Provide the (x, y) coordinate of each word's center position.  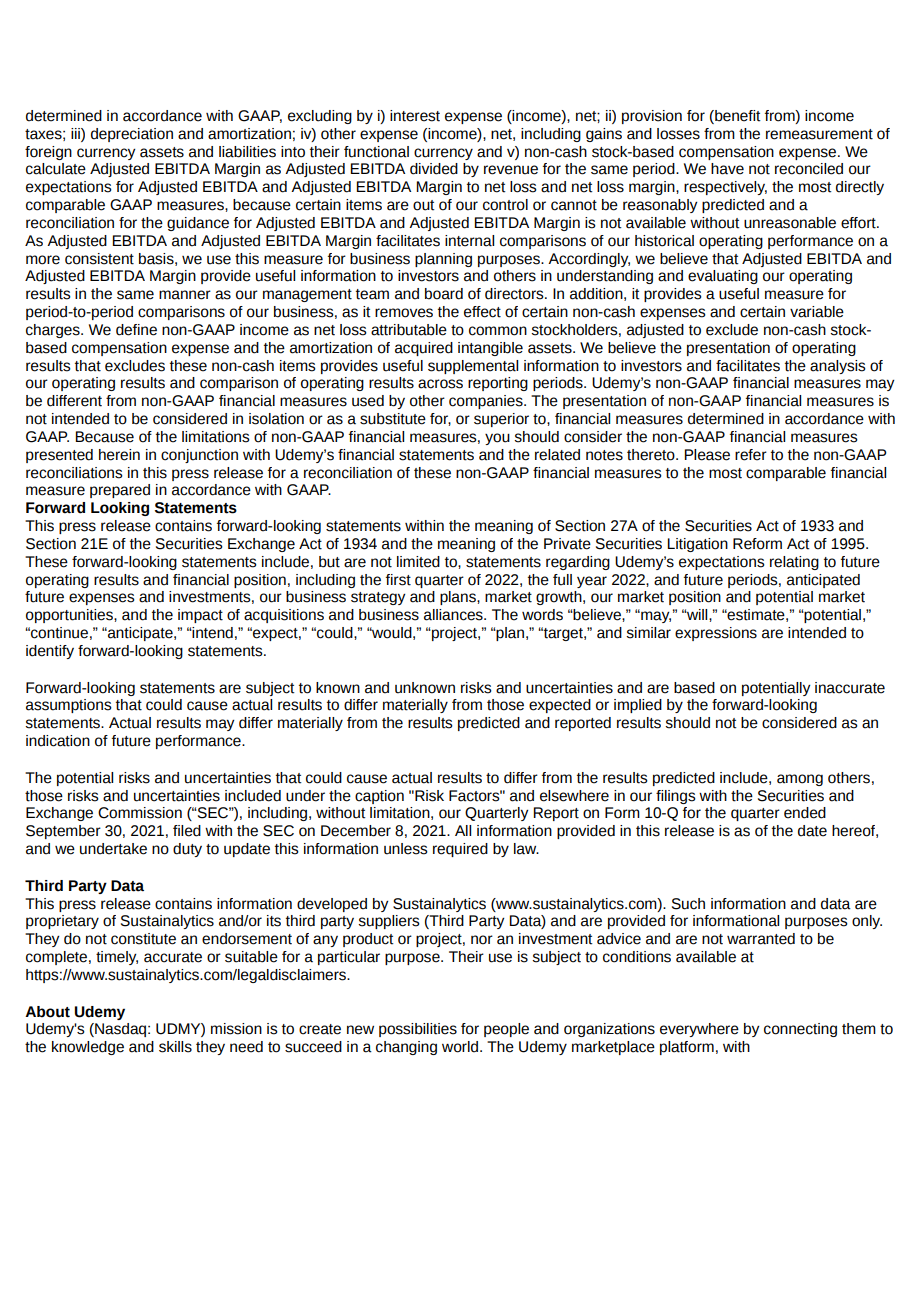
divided (434, 169)
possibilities (418, 1030)
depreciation (132, 135)
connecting (800, 1030)
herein (119, 455)
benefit (737, 117)
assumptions (69, 706)
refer (751, 455)
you (497, 439)
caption (379, 797)
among (800, 780)
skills (175, 1047)
